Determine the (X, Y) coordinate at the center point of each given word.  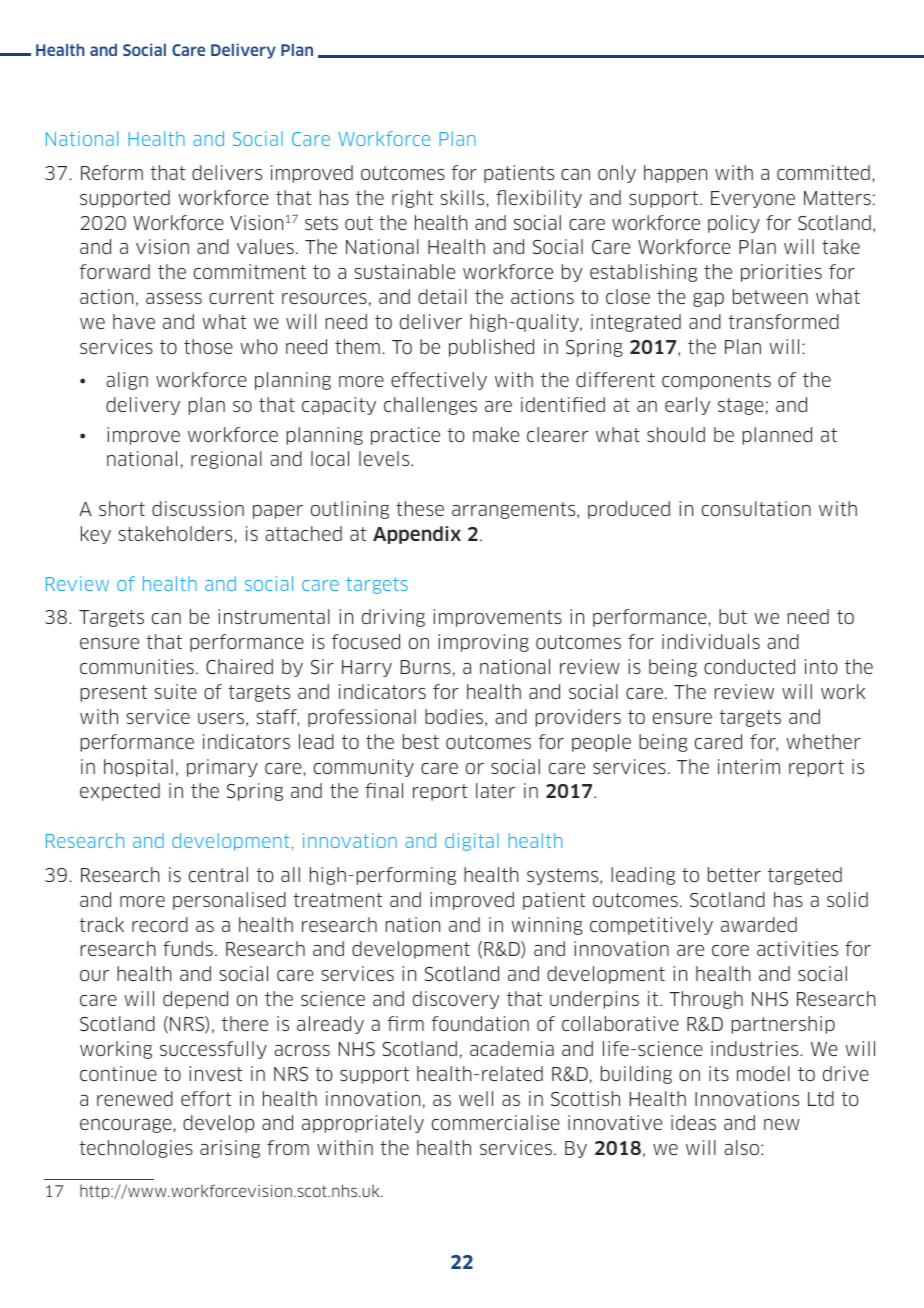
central (218, 874)
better (734, 874)
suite (175, 691)
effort (206, 1098)
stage (741, 406)
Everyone (753, 199)
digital (472, 842)
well (476, 1098)
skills (463, 197)
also (743, 1147)
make (496, 434)
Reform (112, 172)
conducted (749, 666)
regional (226, 460)
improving (483, 643)
